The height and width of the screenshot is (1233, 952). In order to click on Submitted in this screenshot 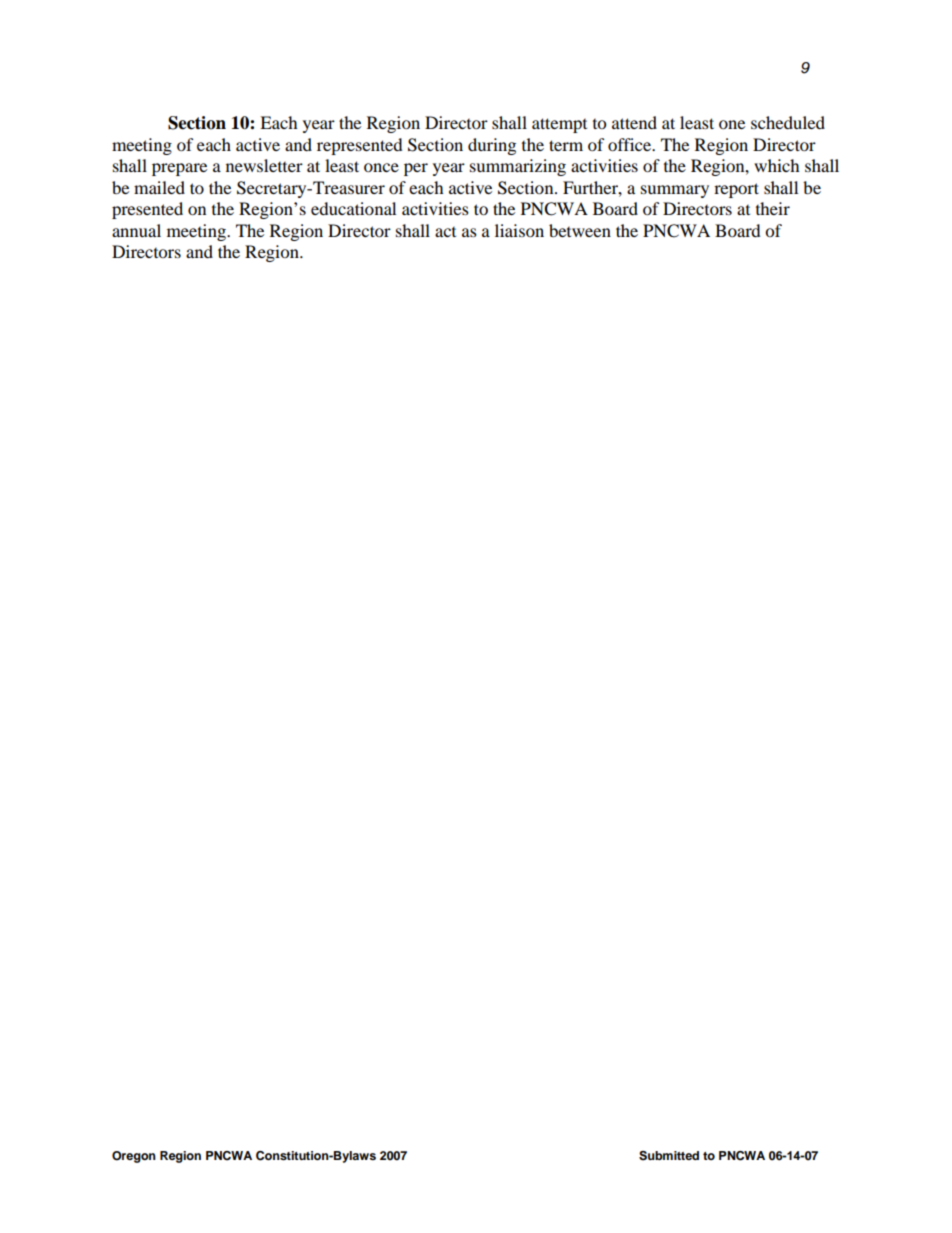, I will do `click(669, 1156)`.
